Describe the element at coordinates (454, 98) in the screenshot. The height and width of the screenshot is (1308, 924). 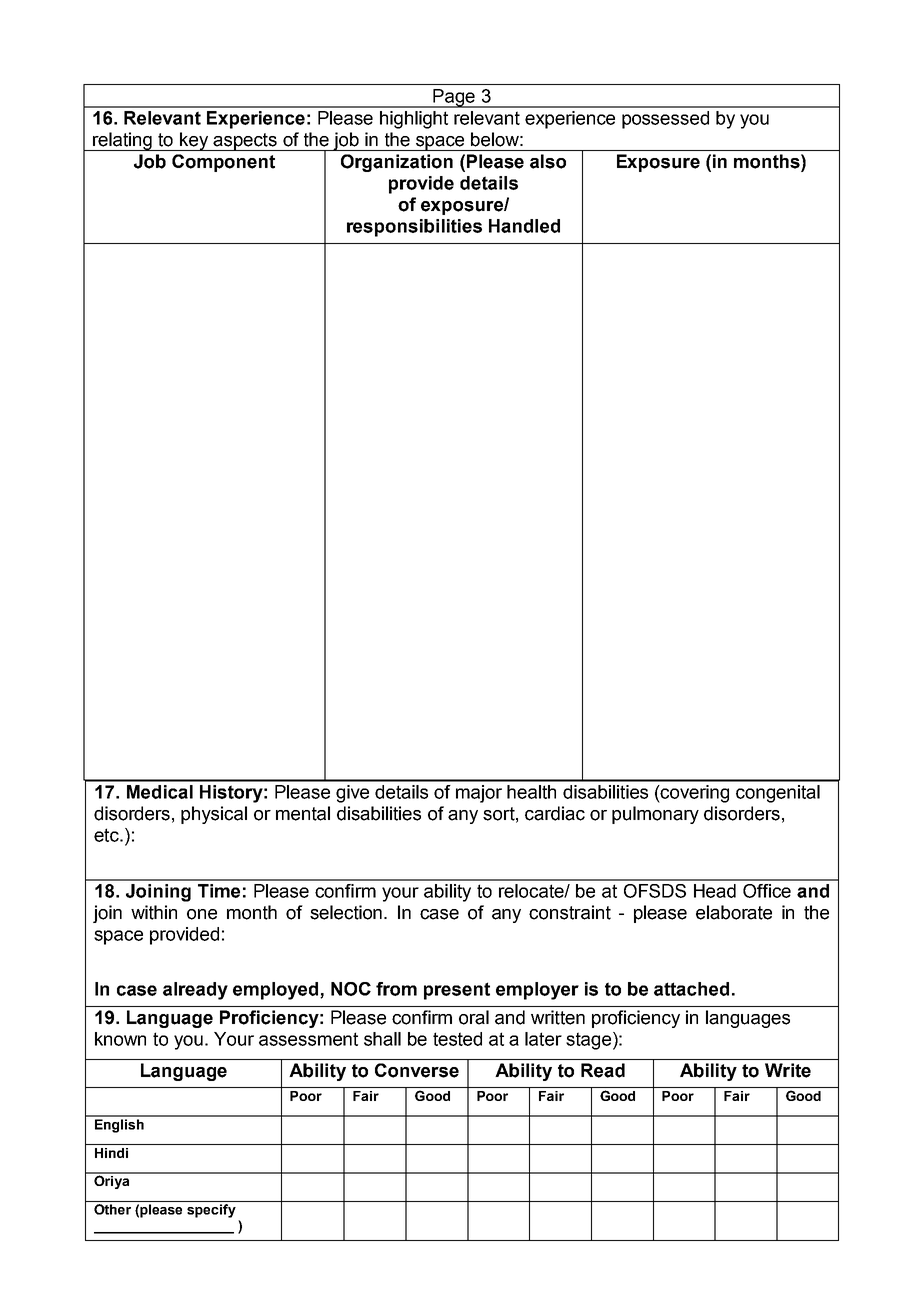
I see `Page` at that location.
